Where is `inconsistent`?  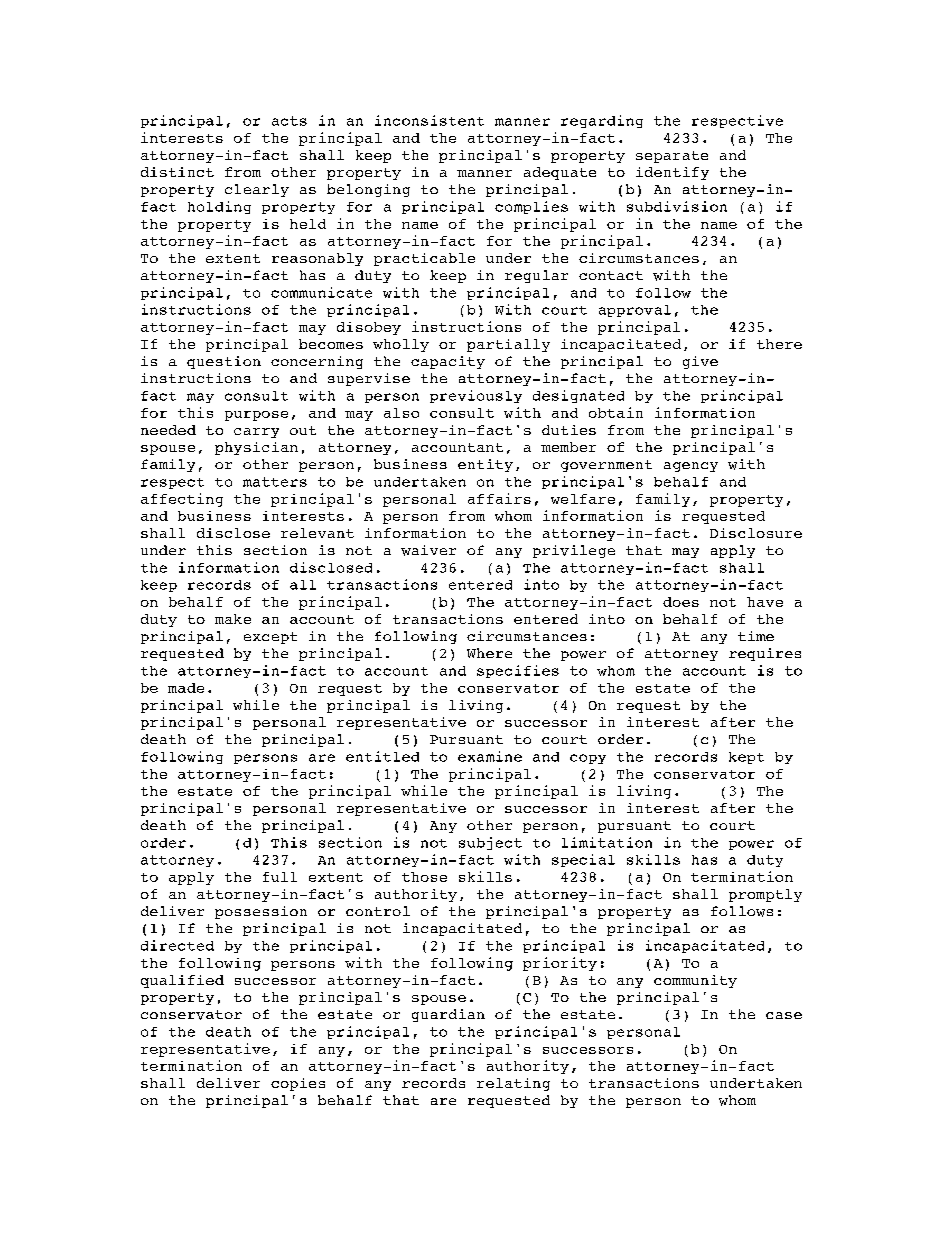
inconsistent is located at coordinates (429, 120).
